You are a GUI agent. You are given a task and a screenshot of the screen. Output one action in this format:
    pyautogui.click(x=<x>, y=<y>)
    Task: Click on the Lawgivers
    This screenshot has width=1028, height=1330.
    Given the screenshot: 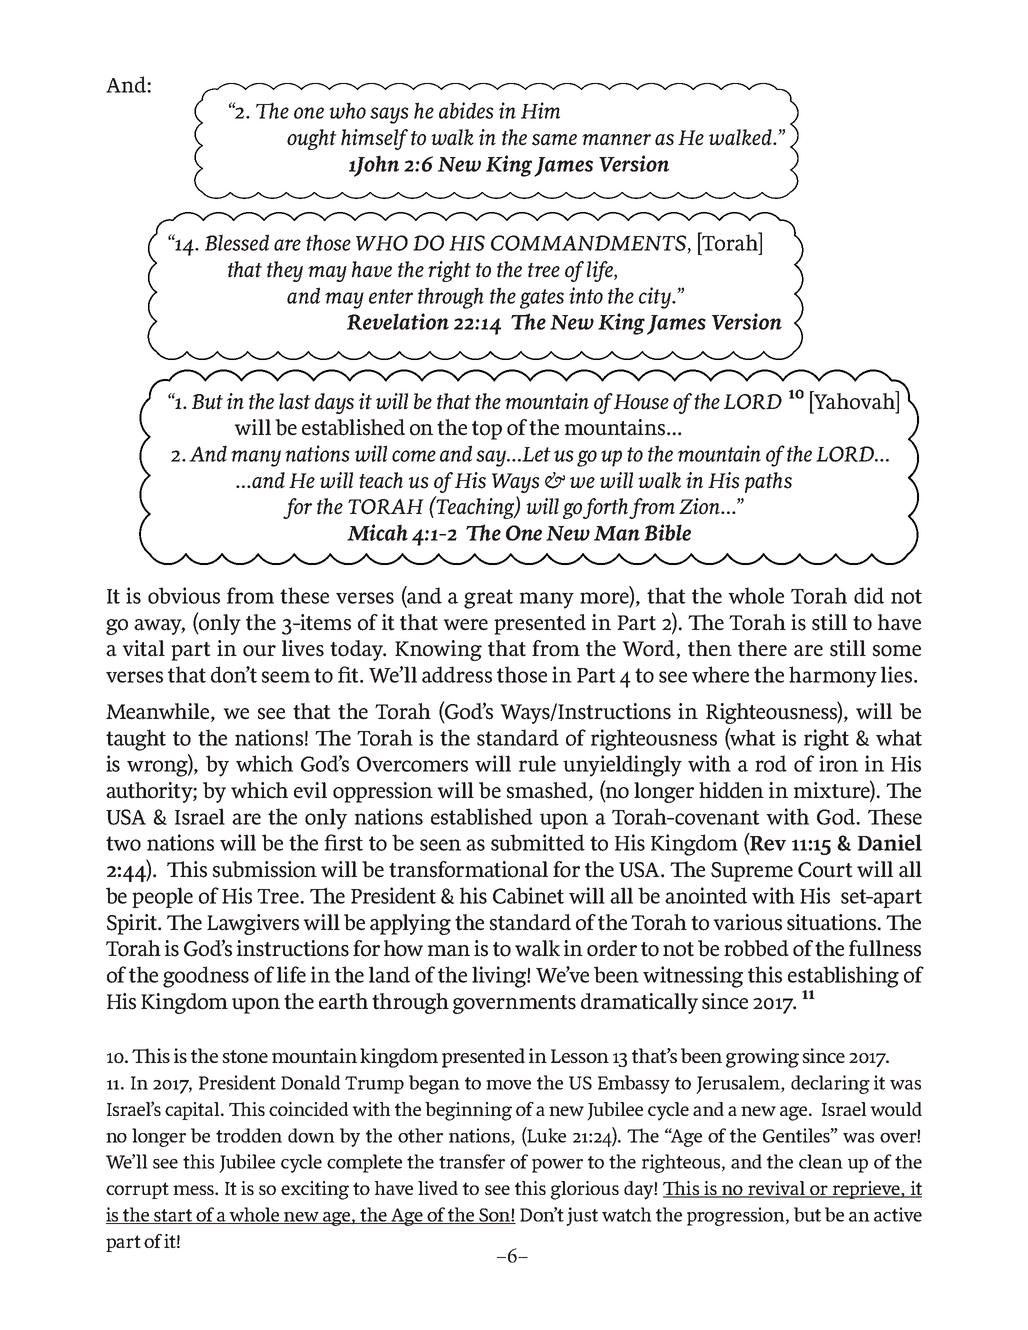 What is the action you would take?
    pyautogui.click(x=253, y=924)
